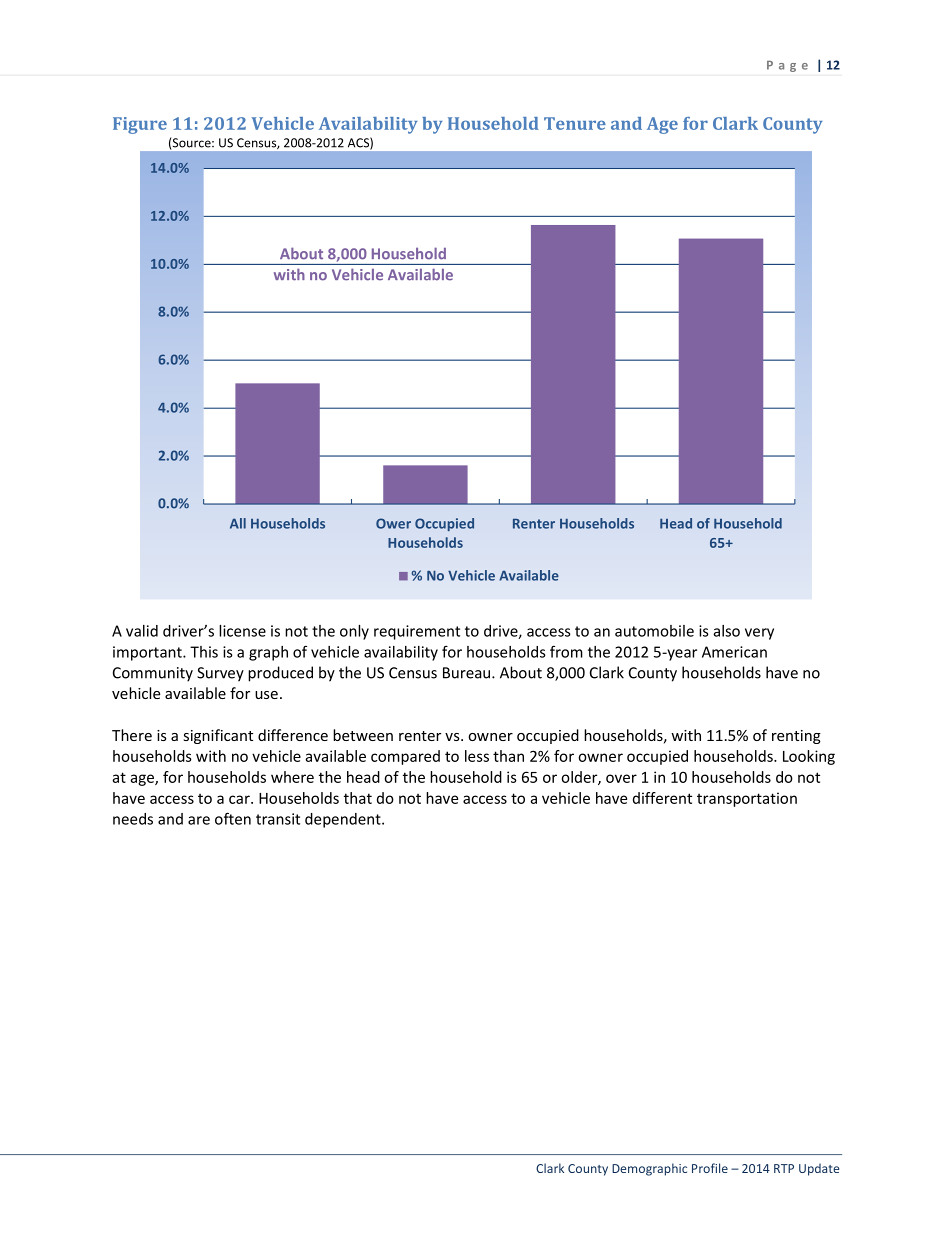 This page has height=1233, width=952. Describe the element at coordinates (468, 673) in the page. I see `Bureau` at that location.
